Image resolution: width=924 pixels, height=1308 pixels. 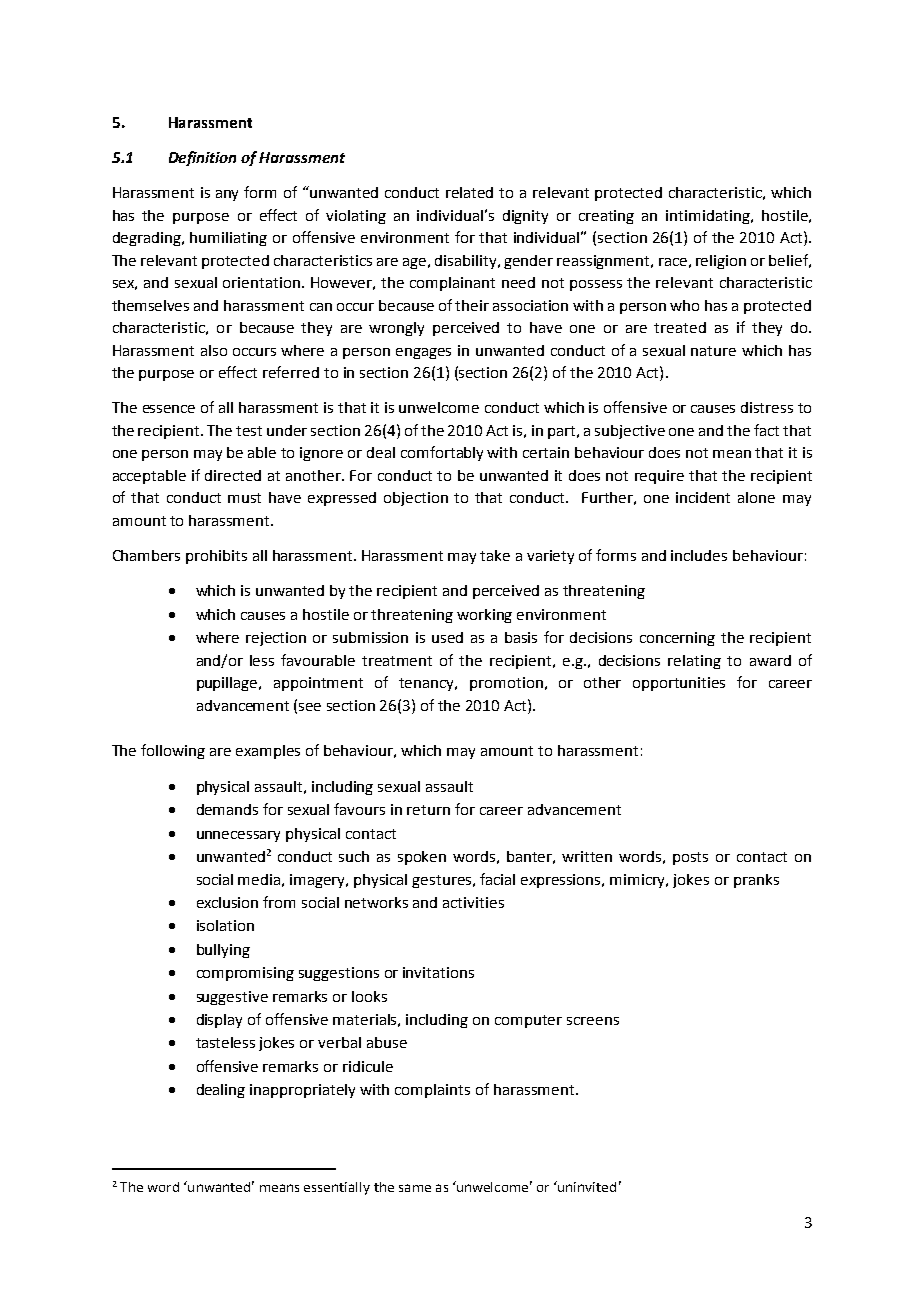 What do you see at coordinates (586, 1186) in the screenshot?
I see `uninvited` at bounding box center [586, 1186].
